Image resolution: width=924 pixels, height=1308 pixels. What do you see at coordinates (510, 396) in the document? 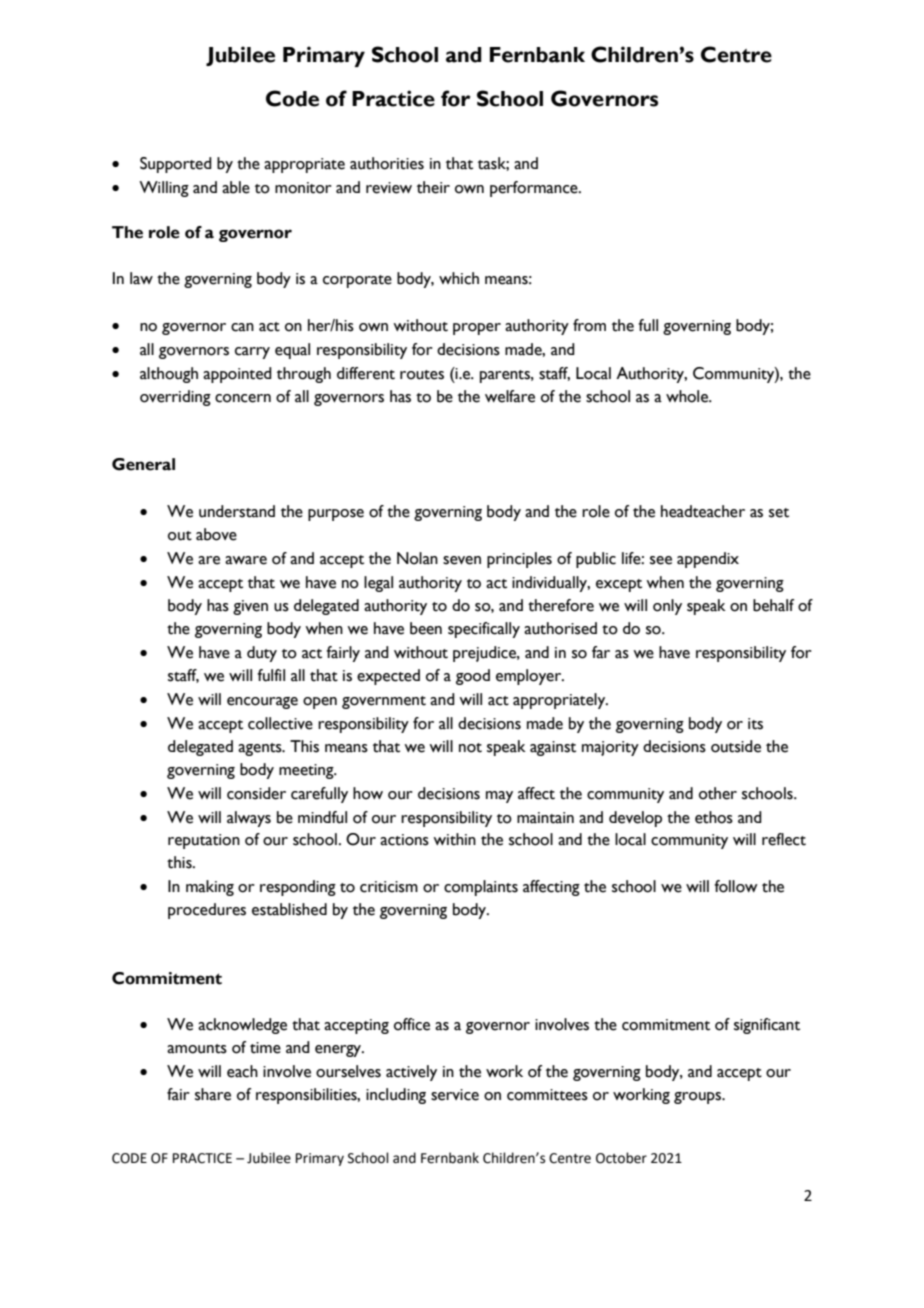
I see `welfare` at bounding box center [510, 396].
